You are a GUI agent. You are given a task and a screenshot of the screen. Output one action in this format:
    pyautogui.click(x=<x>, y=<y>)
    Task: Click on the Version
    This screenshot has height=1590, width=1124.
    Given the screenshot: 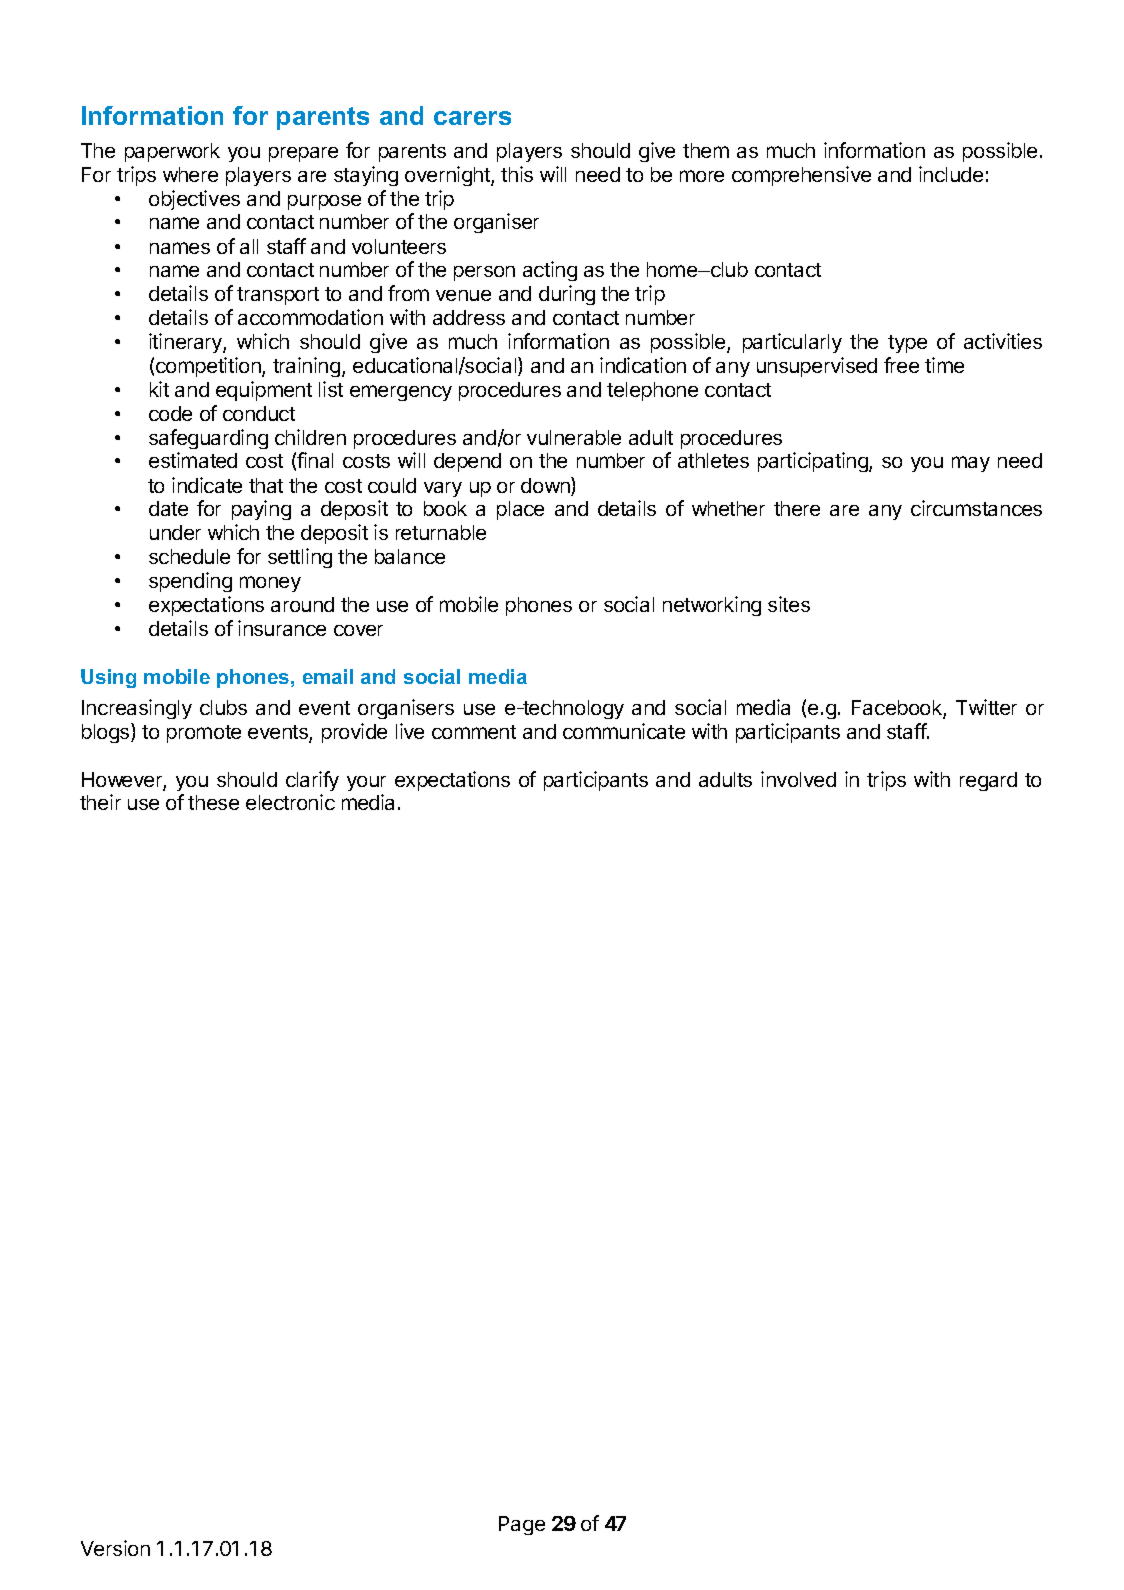 What is the action you would take?
    pyautogui.click(x=115, y=1548)
